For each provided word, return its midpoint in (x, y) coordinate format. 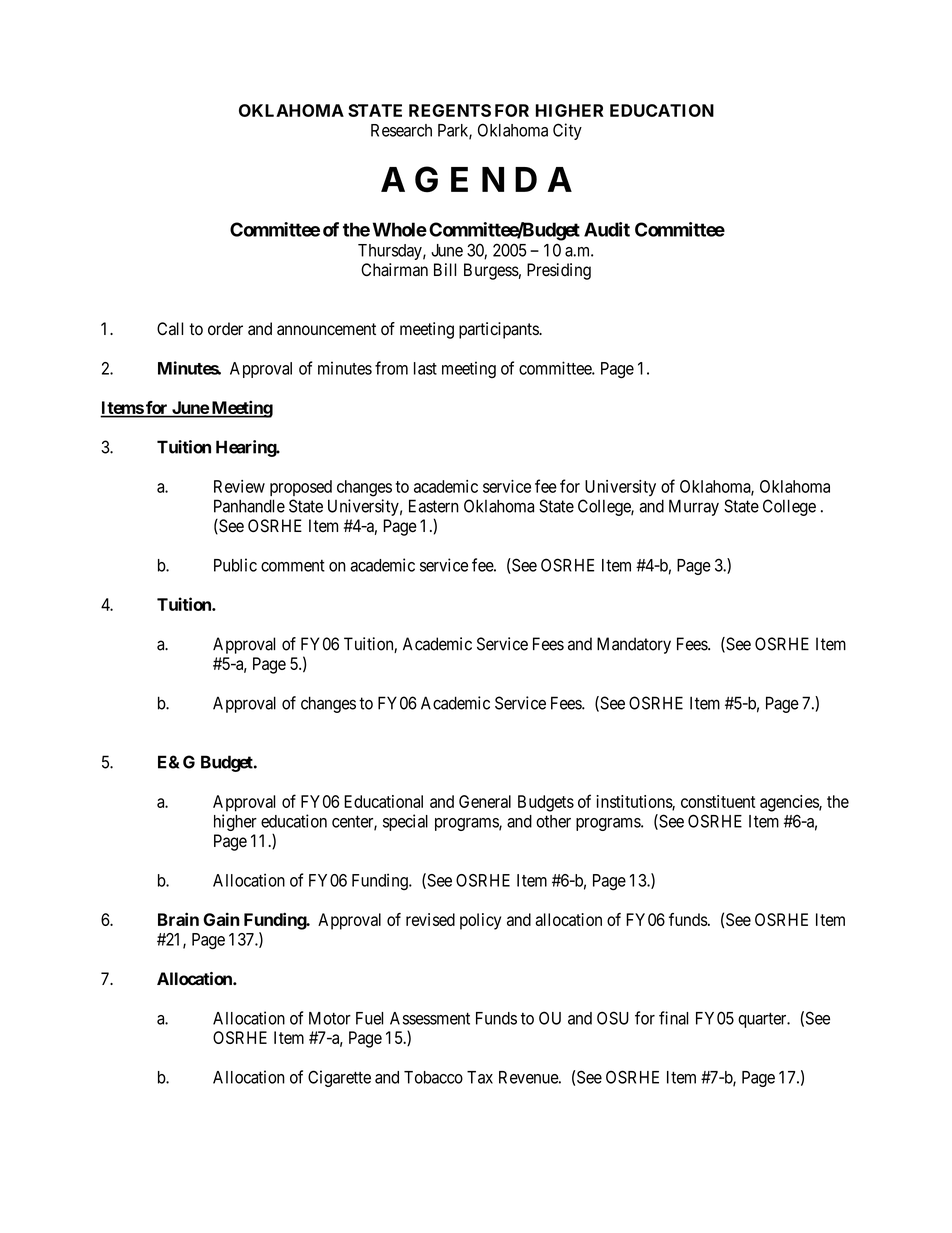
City (567, 131)
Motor (330, 1018)
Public (235, 565)
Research (401, 130)
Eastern (434, 506)
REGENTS (450, 110)
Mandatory (634, 645)
